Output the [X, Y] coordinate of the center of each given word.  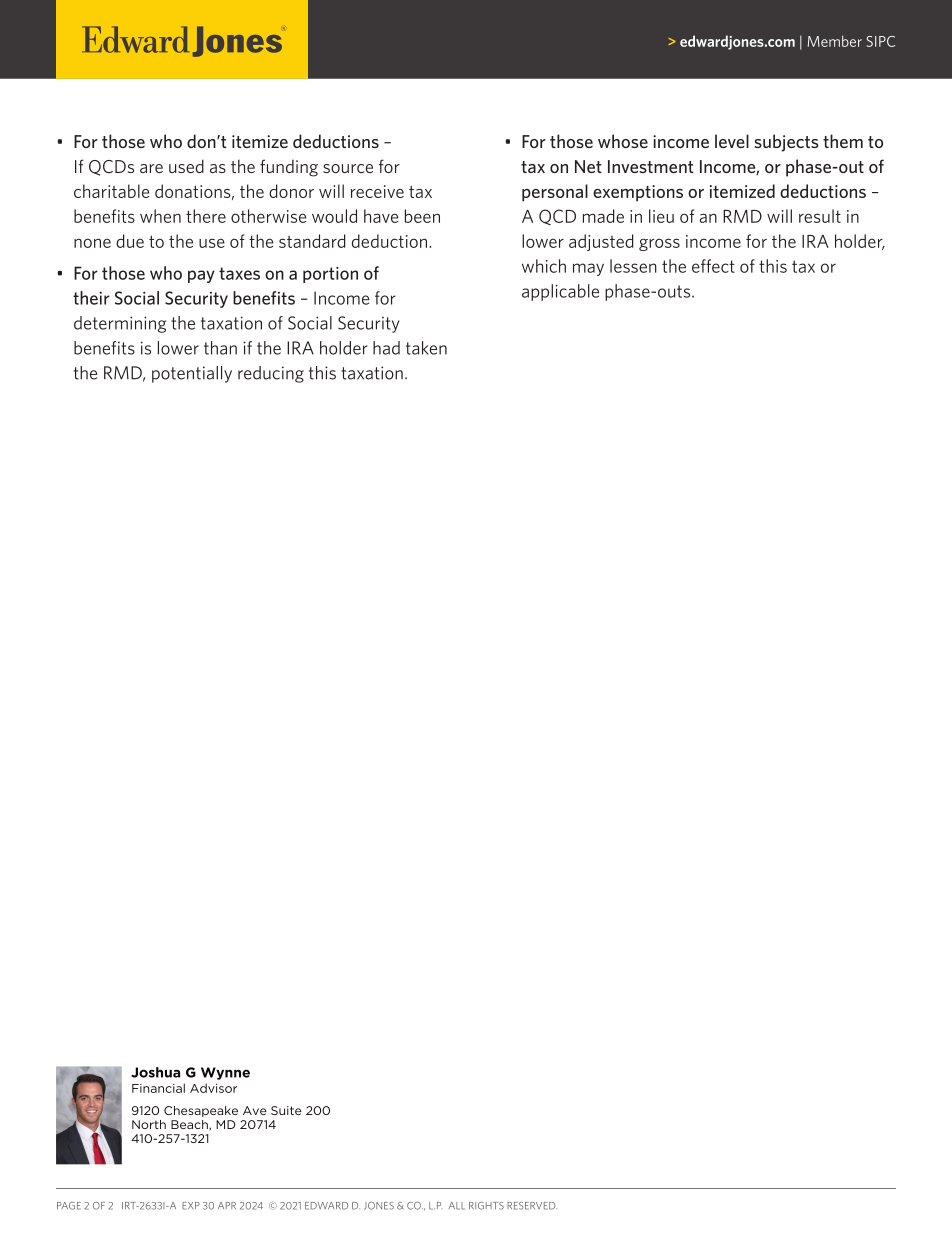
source [348, 168]
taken [426, 348]
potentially [192, 374]
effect [713, 266]
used [186, 166]
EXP [191, 1206]
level [732, 141]
